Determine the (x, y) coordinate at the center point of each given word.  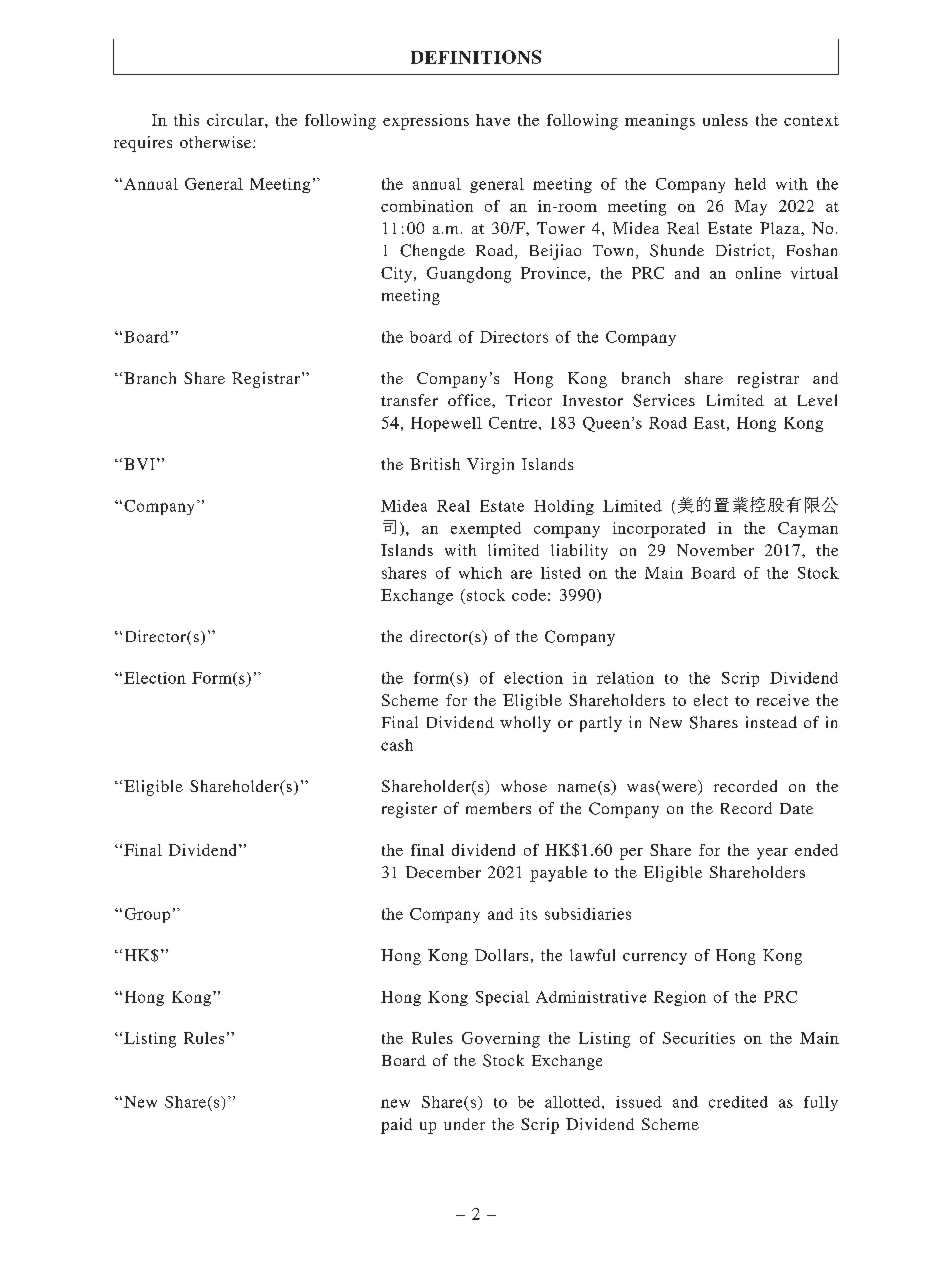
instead (771, 722)
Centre (514, 423)
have (493, 120)
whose (524, 786)
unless (725, 120)
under (464, 1124)
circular (236, 120)
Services (664, 400)
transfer (409, 400)
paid (396, 1126)
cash (397, 745)
